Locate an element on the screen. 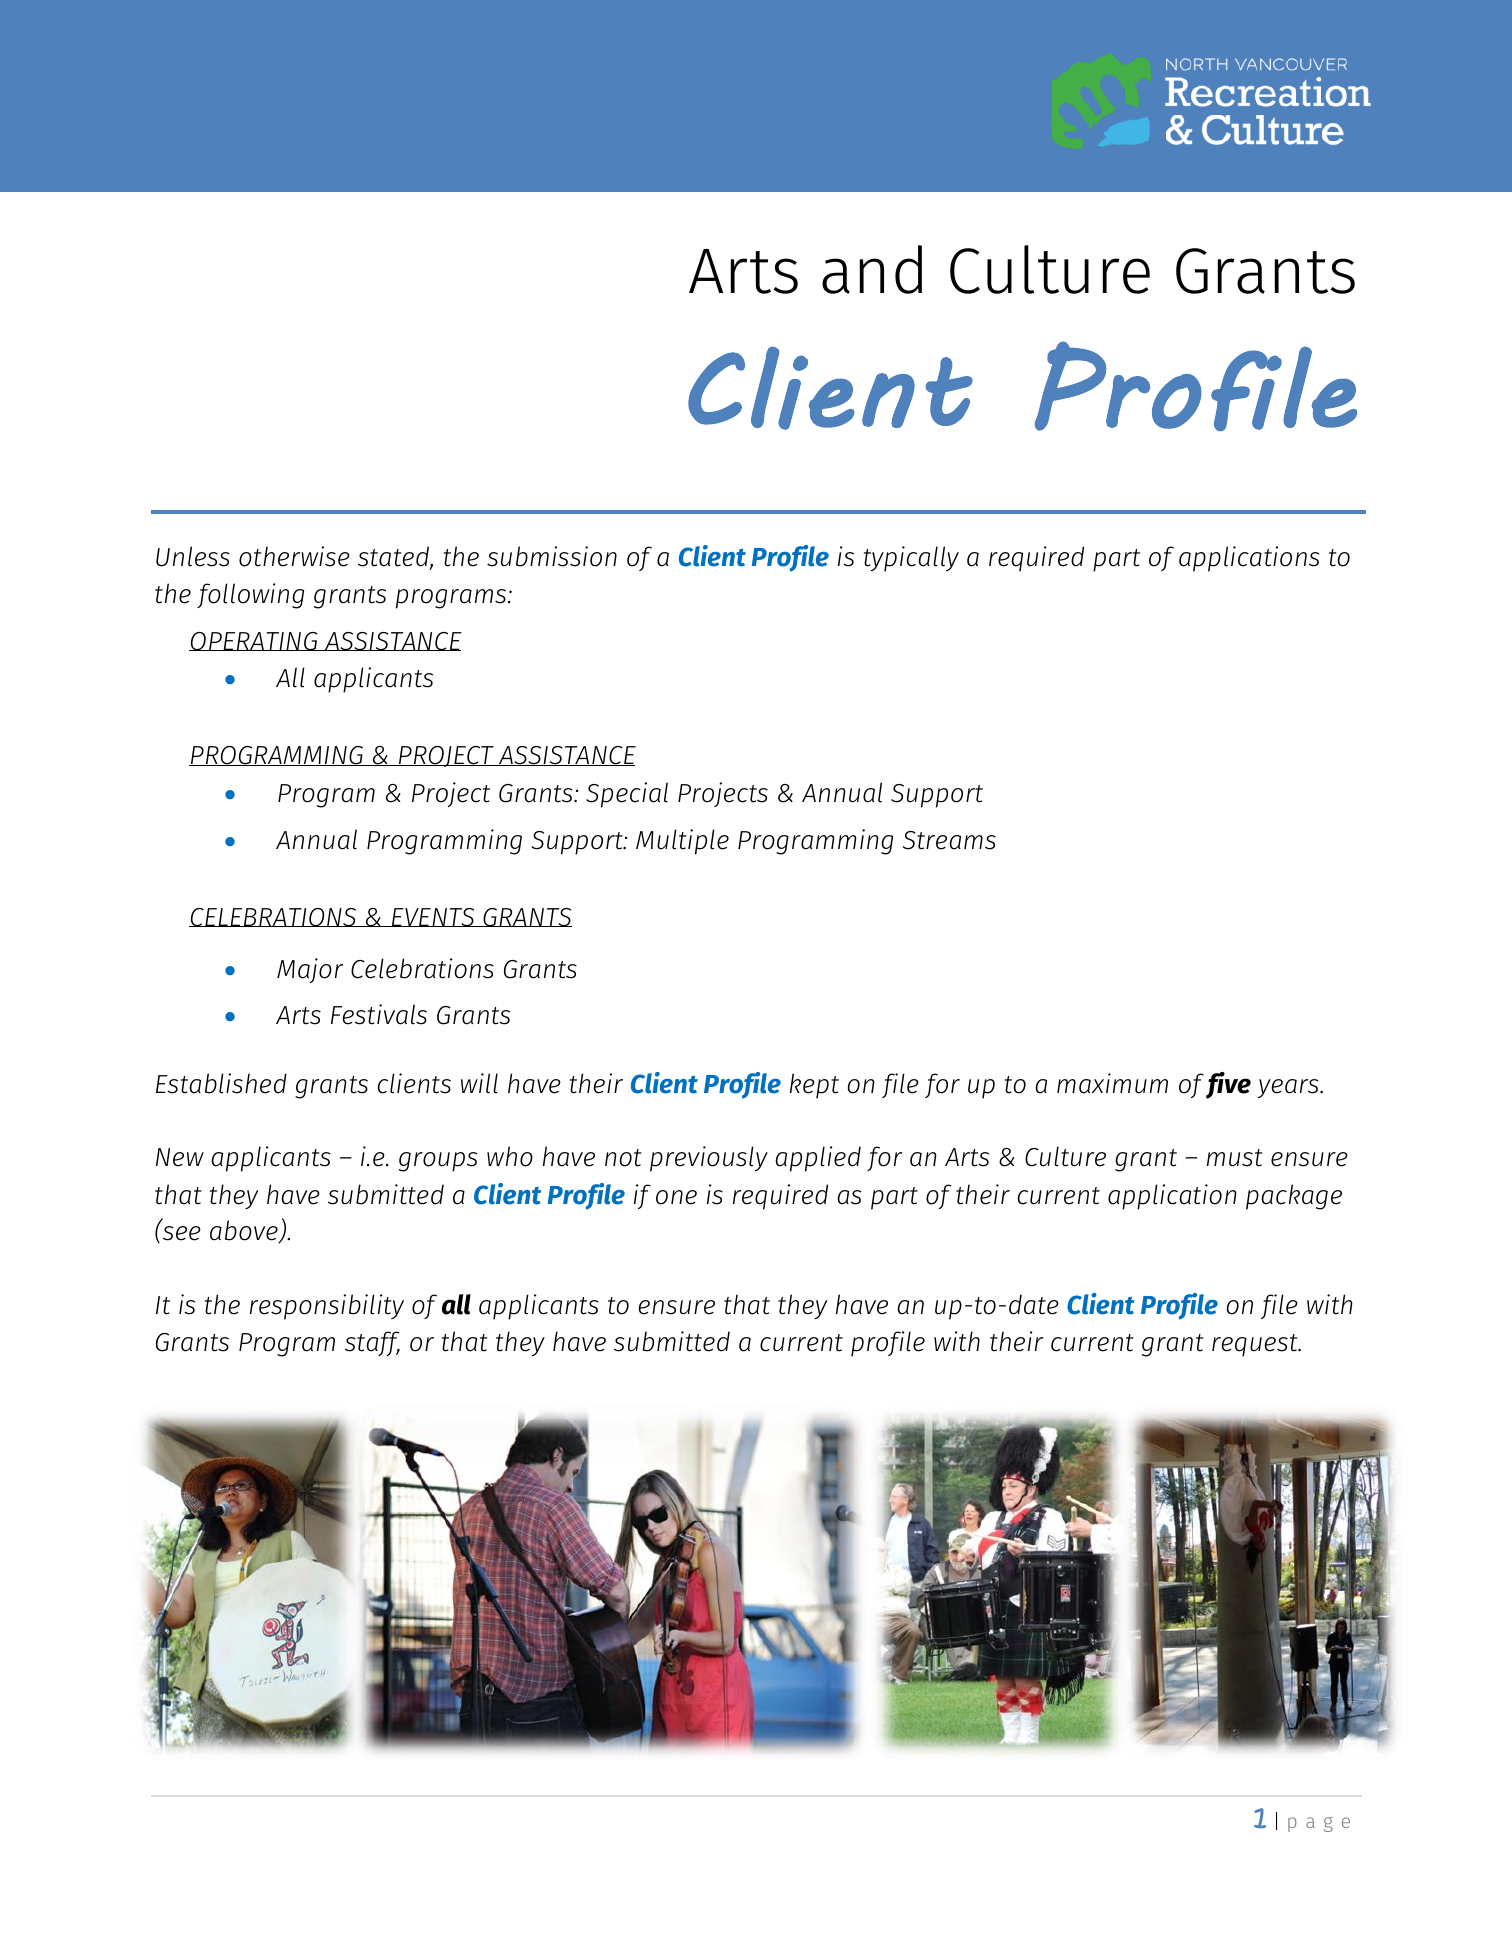 This screenshot has height=1957, width=1512. request is located at coordinates (1256, 1345).
